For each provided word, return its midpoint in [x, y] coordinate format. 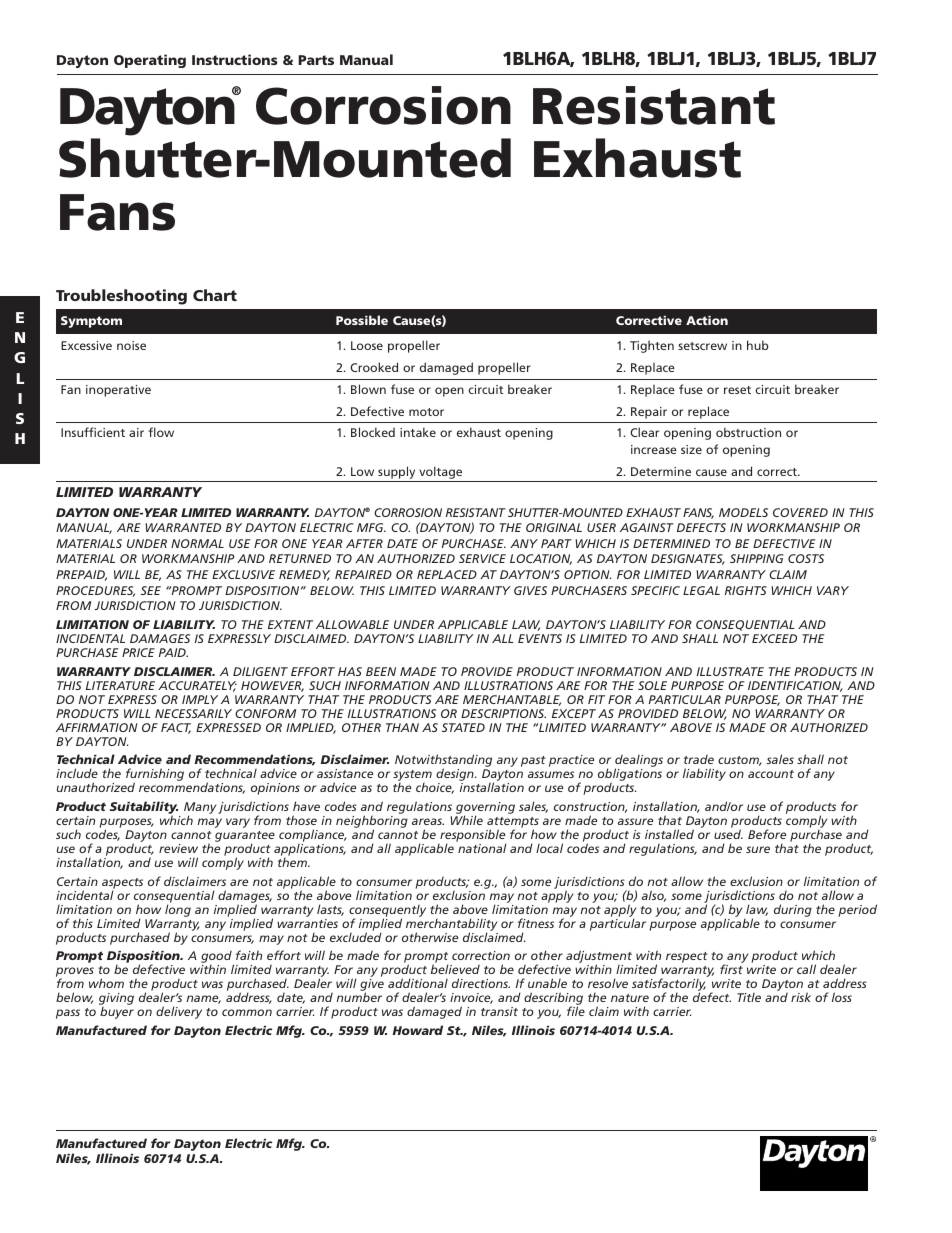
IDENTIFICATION [795, 686]
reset [737, 390]
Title [749, 997]
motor [426, 412]
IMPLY [200, 699]
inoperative [118, 391]
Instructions [235, 59]
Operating [150, 61]
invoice [471, 998]
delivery [179, 1012]
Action [707, 320]
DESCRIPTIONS [503, 713]
